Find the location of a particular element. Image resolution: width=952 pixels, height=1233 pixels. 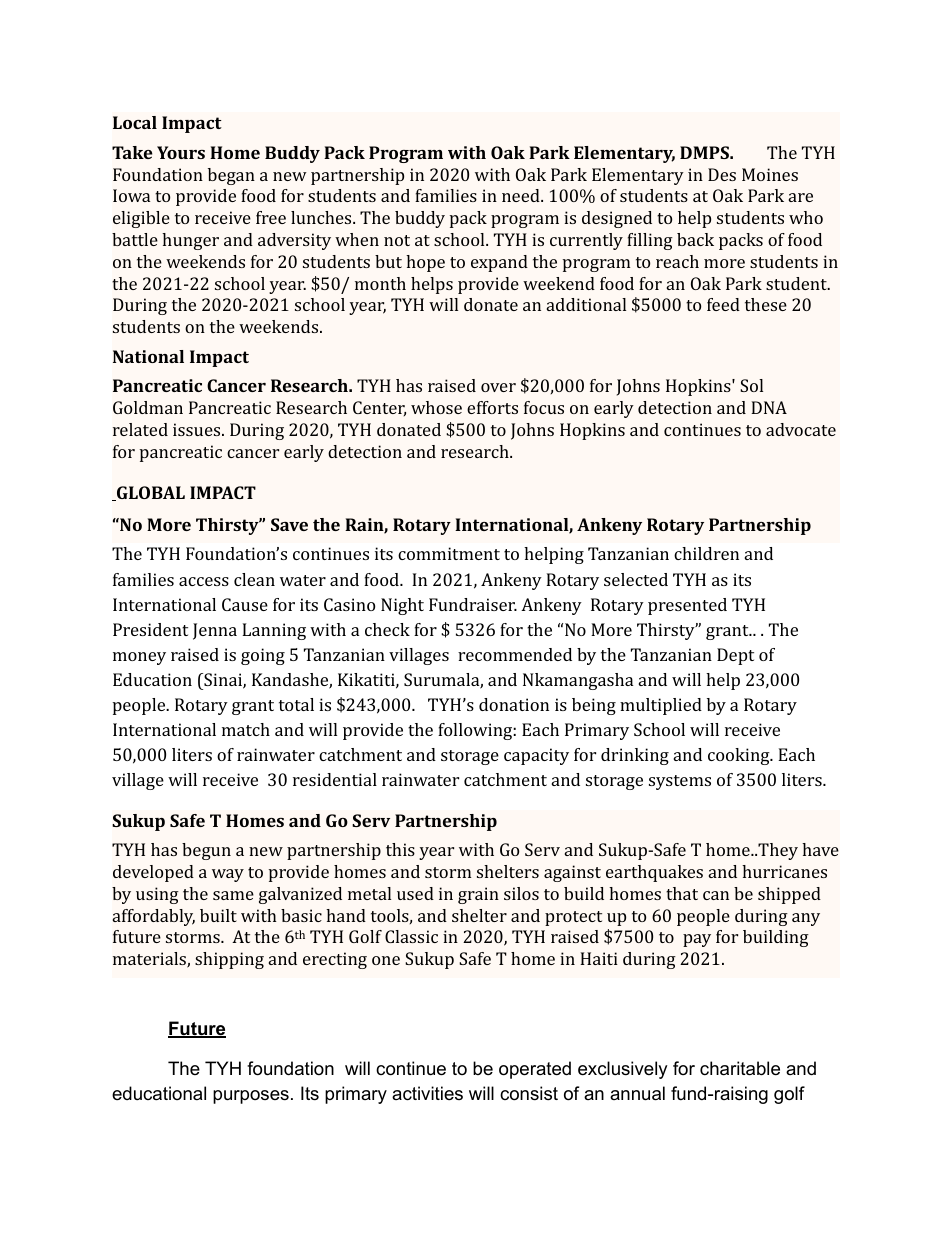

purposes is located at coordinates (251, 1097).
